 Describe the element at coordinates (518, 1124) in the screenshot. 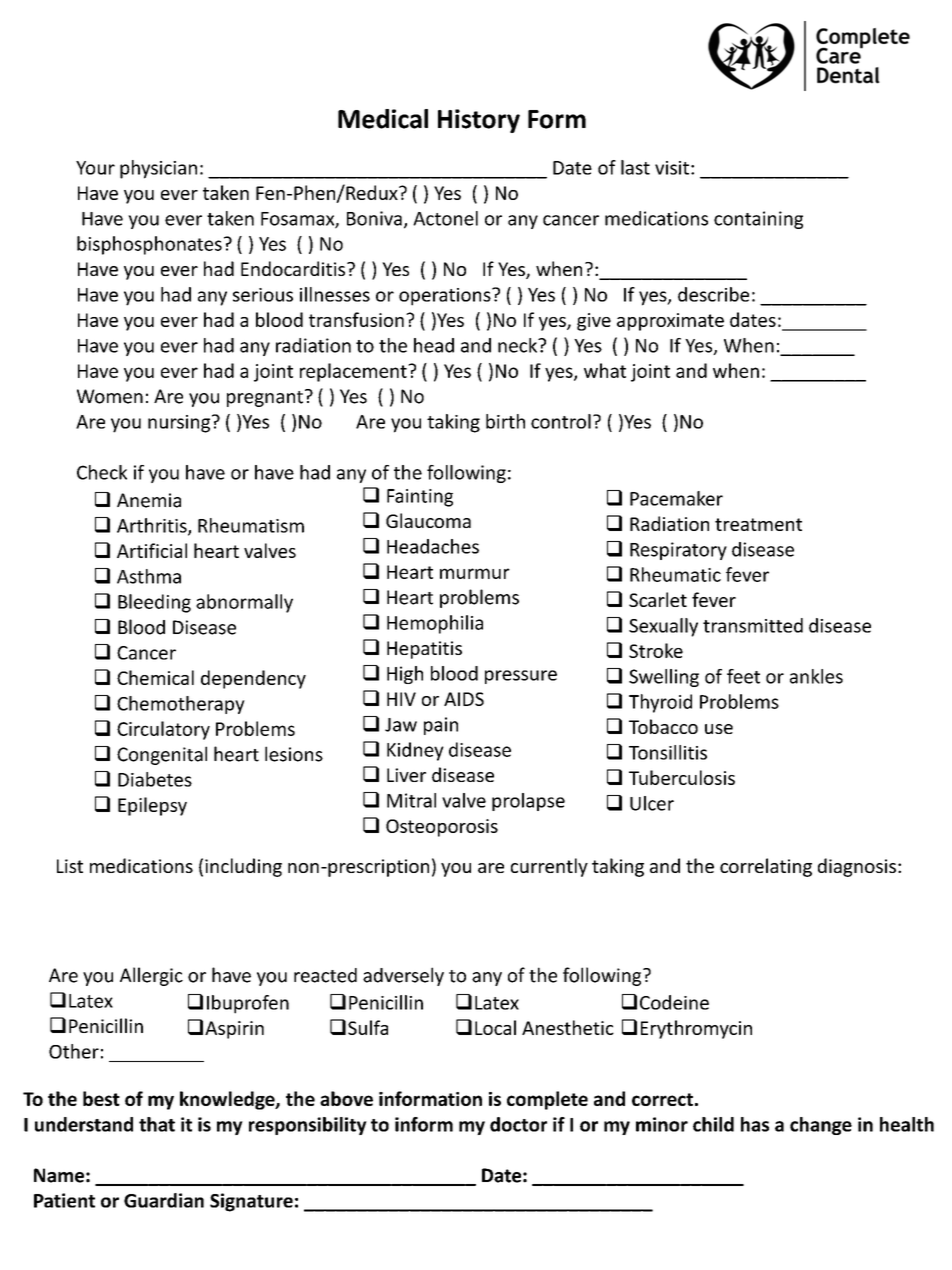

I see `doctor` at that location.
